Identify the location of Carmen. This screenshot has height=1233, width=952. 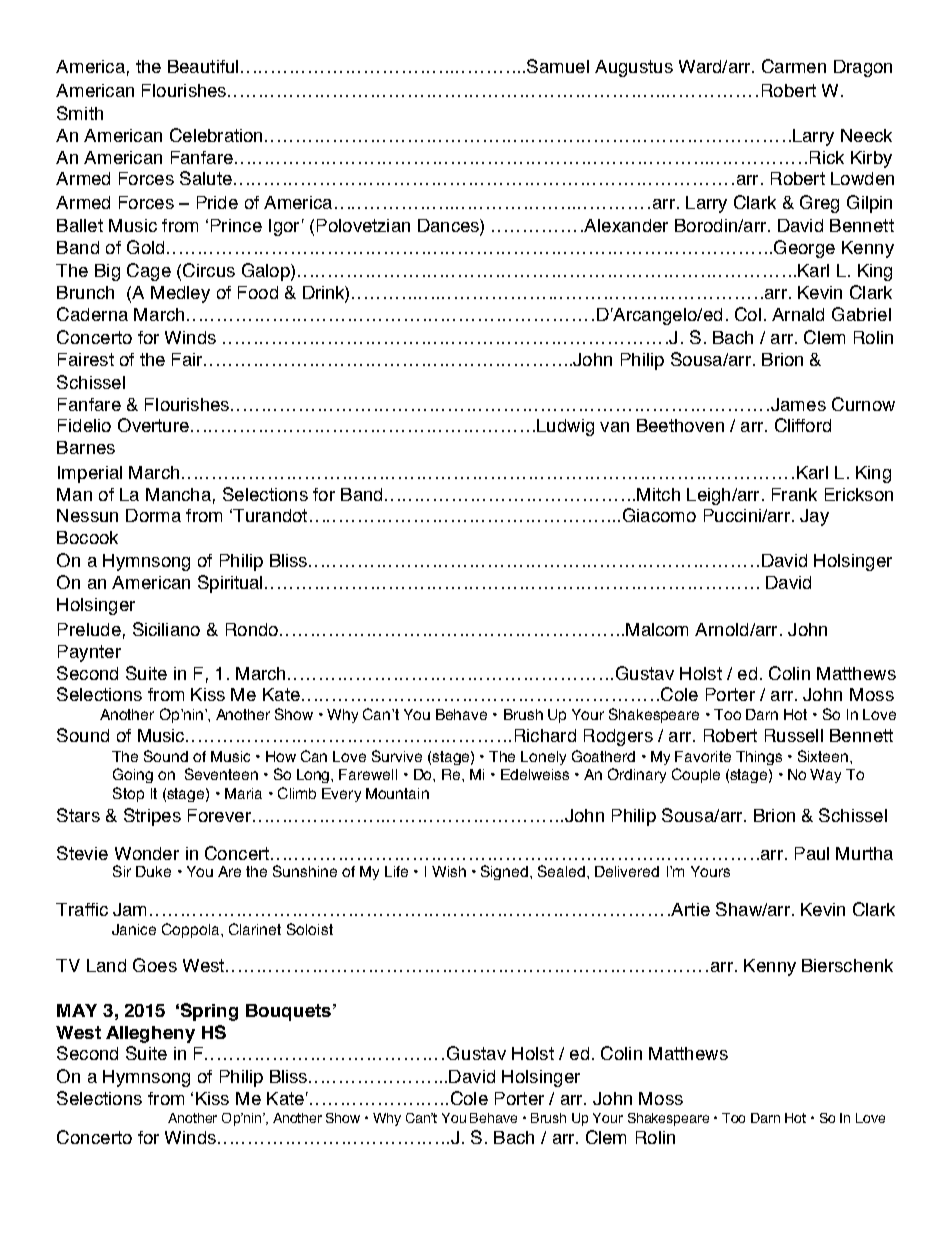
(794, 66).
